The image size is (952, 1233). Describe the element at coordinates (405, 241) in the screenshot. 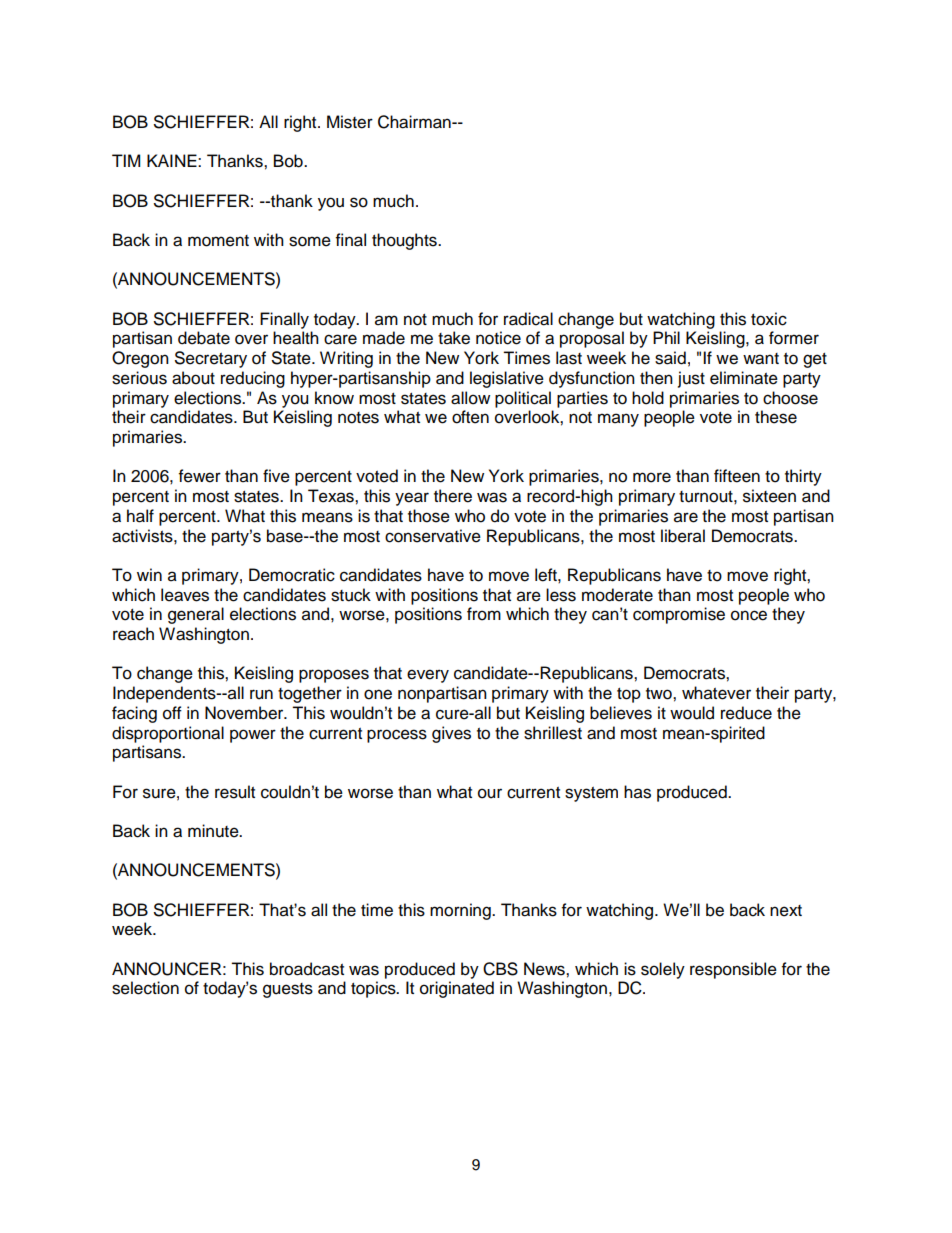

I see `thoughts` at that location.
